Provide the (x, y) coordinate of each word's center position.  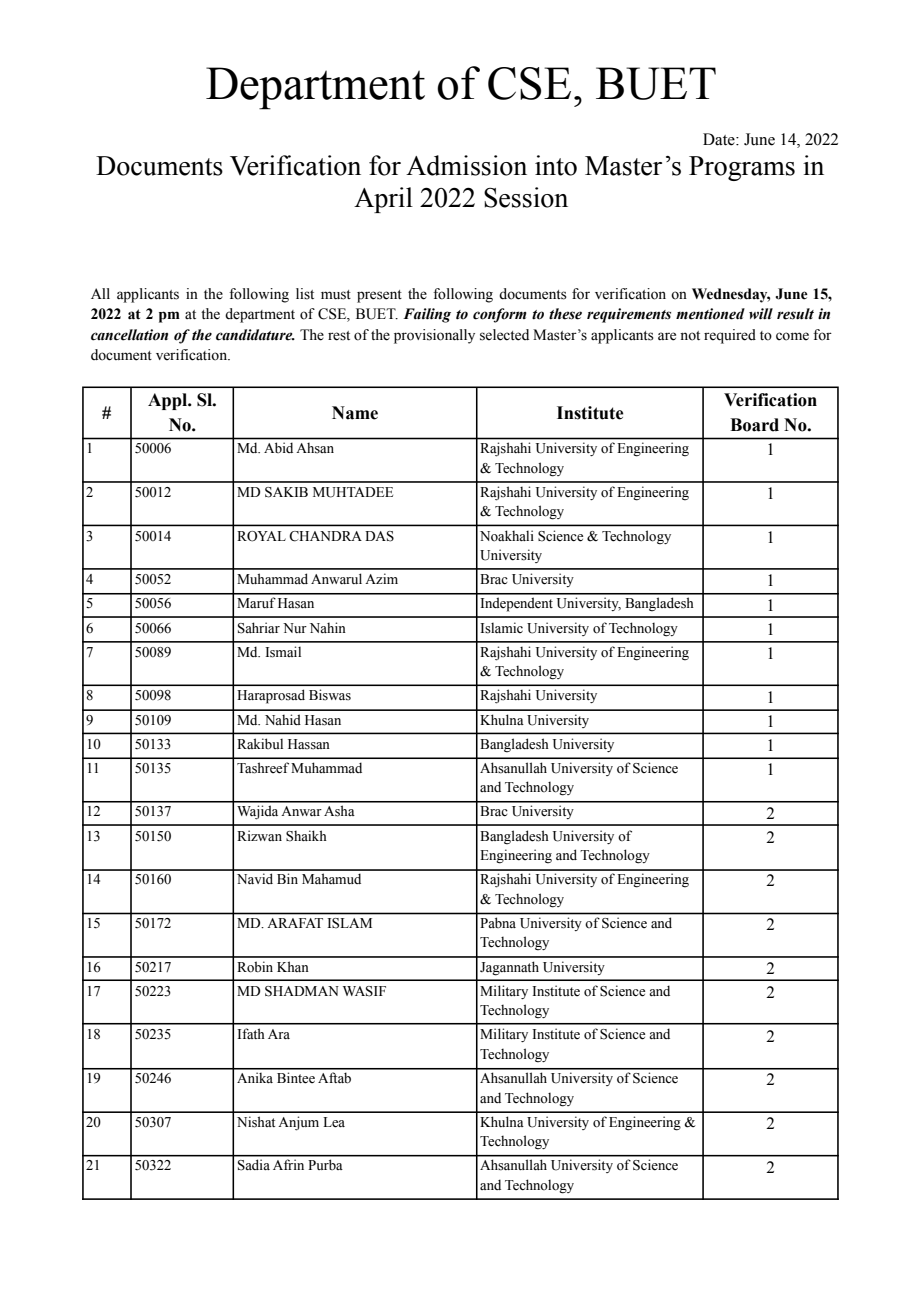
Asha (339, 811)
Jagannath (509, 968)
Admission (466, 165)
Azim (381, 578)
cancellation (129, 335)
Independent (516, 604)
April (383, 200)
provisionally (434, 336)
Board (754, 425)
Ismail (283, 652)
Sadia (254, 1165)
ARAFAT (295, 923)
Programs (742, 168)
